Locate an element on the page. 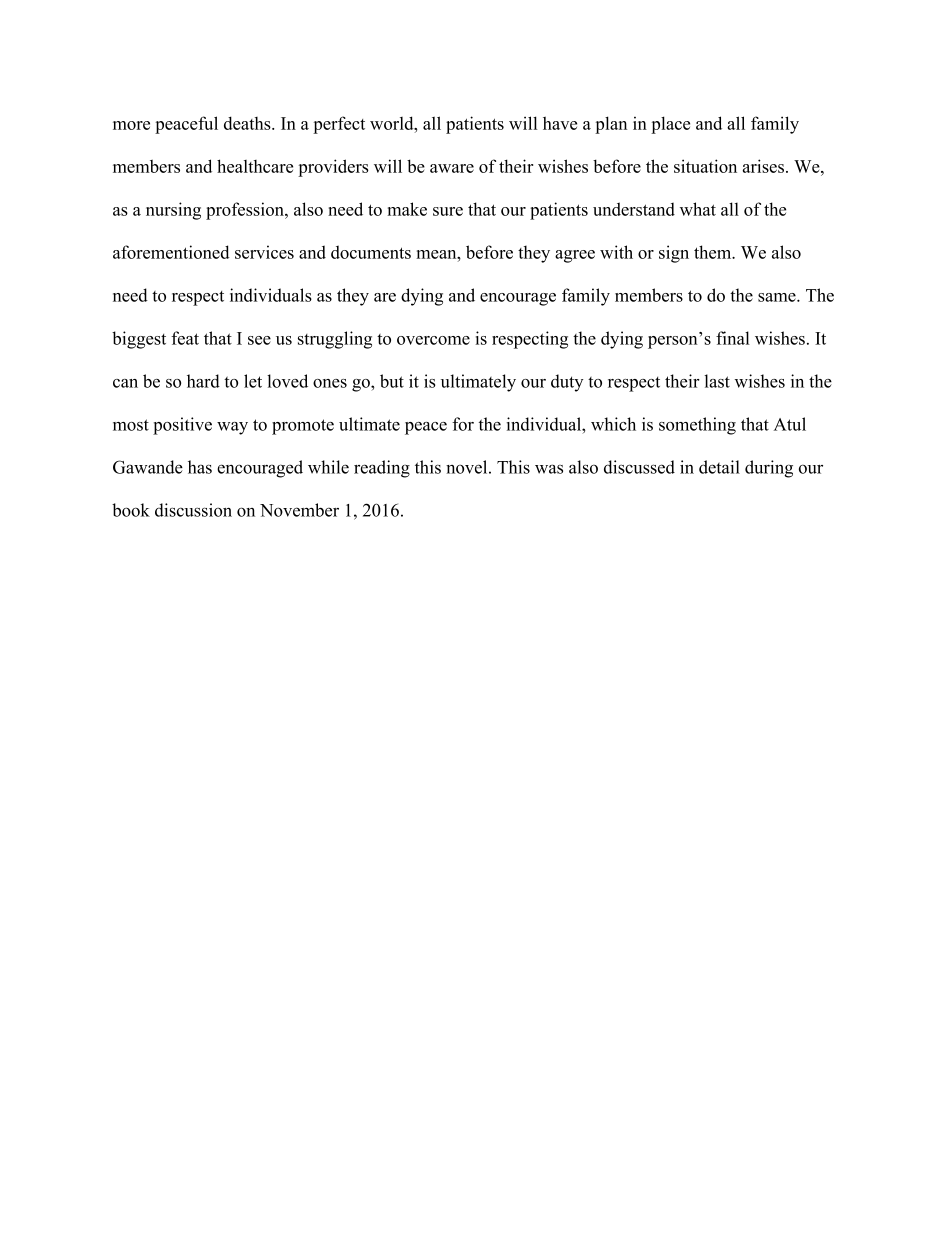  overcome is located at coordinates (433, 340).
